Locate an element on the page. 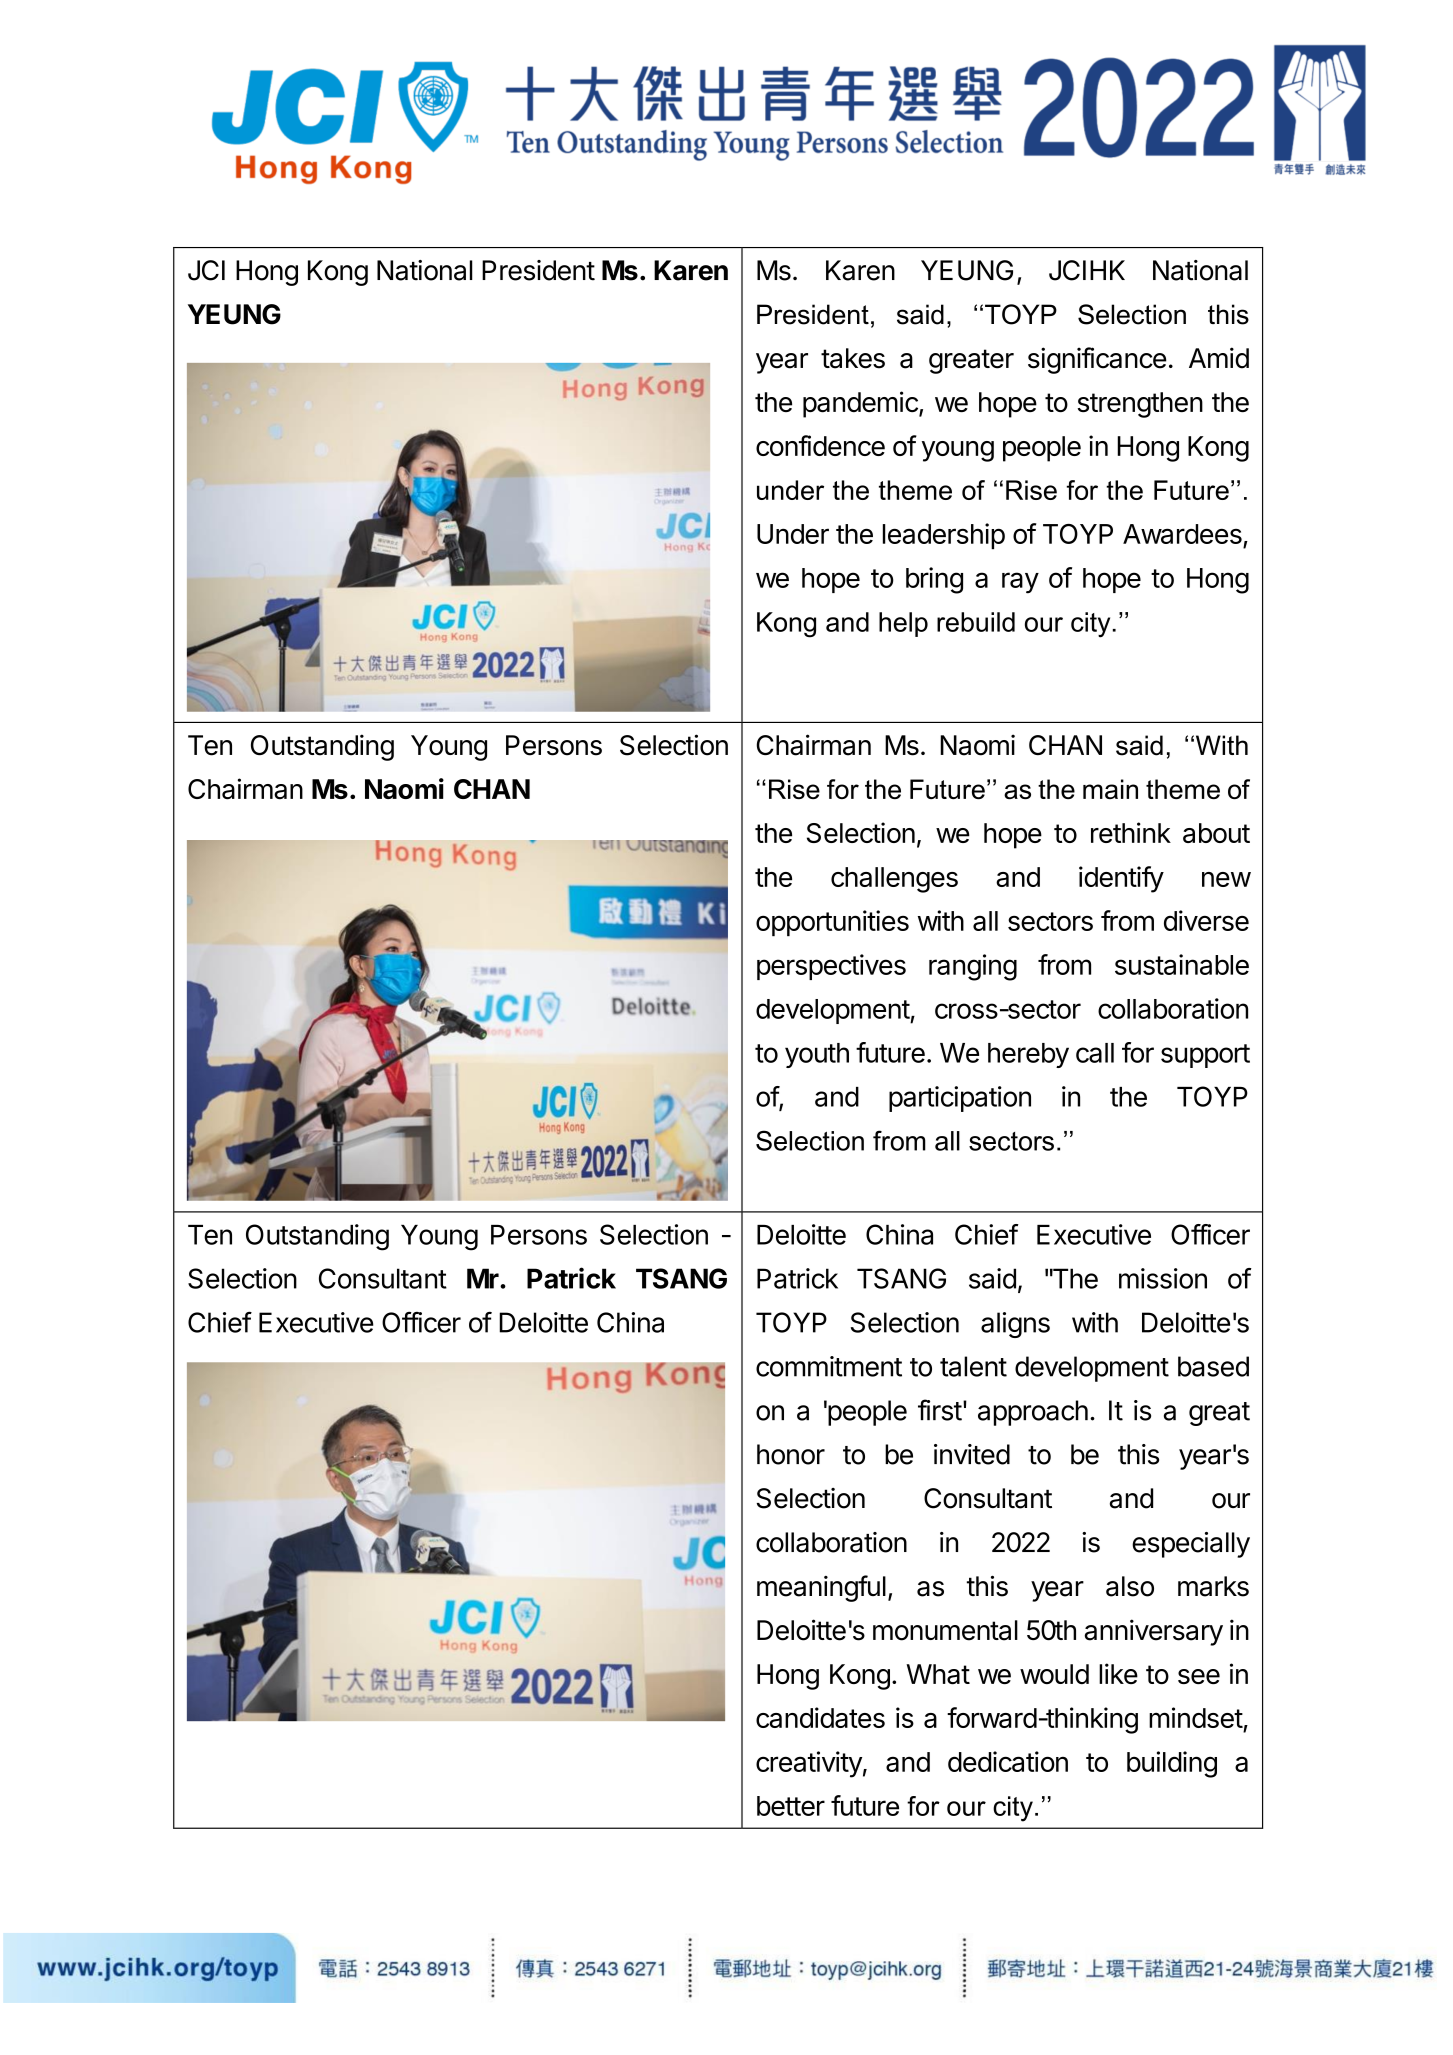 The width and height of the page is (1453, 2055). hereby is located at coordinates (1028, 1055).
